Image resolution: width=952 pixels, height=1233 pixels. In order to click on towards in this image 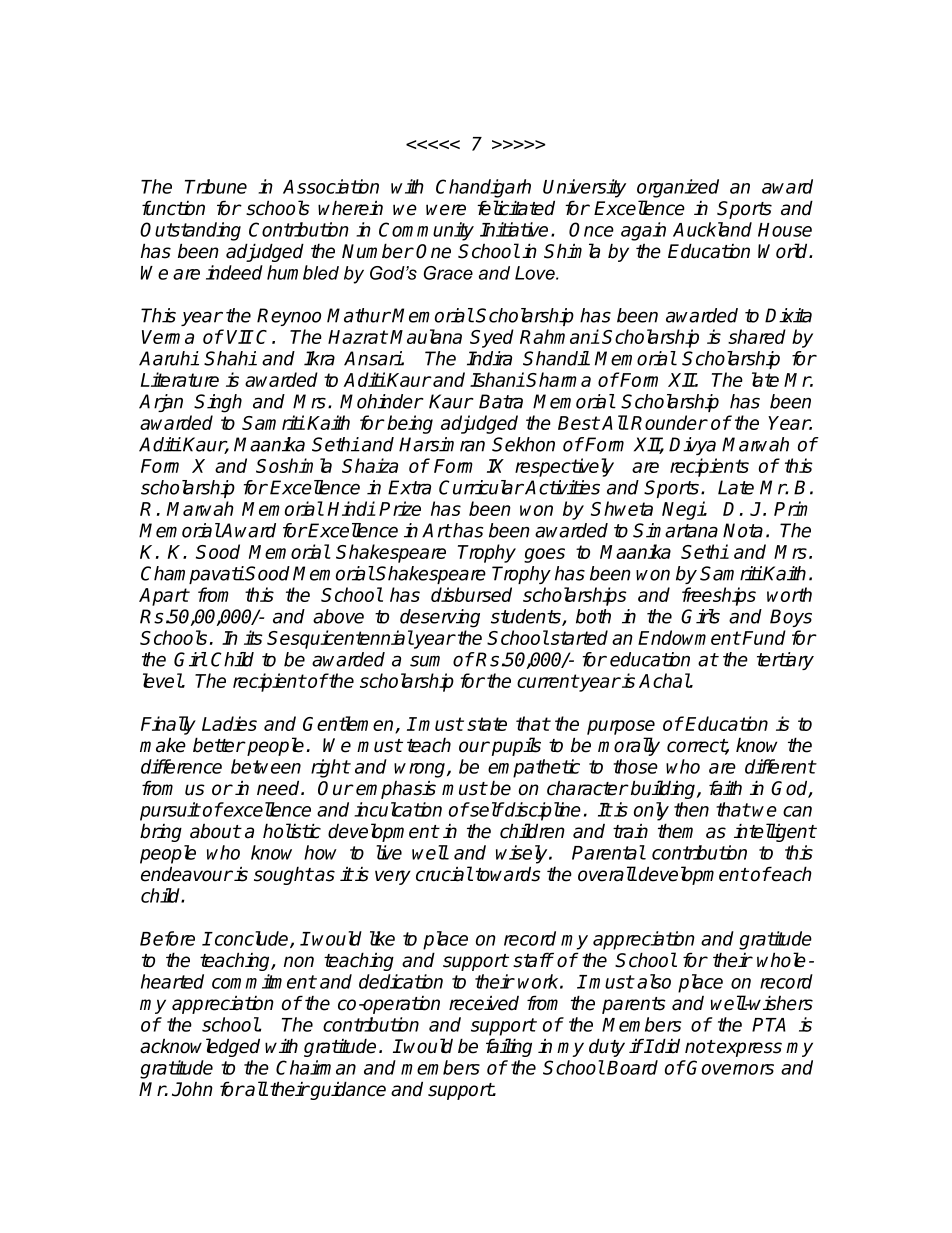, I will do `click(508, 874)`.
